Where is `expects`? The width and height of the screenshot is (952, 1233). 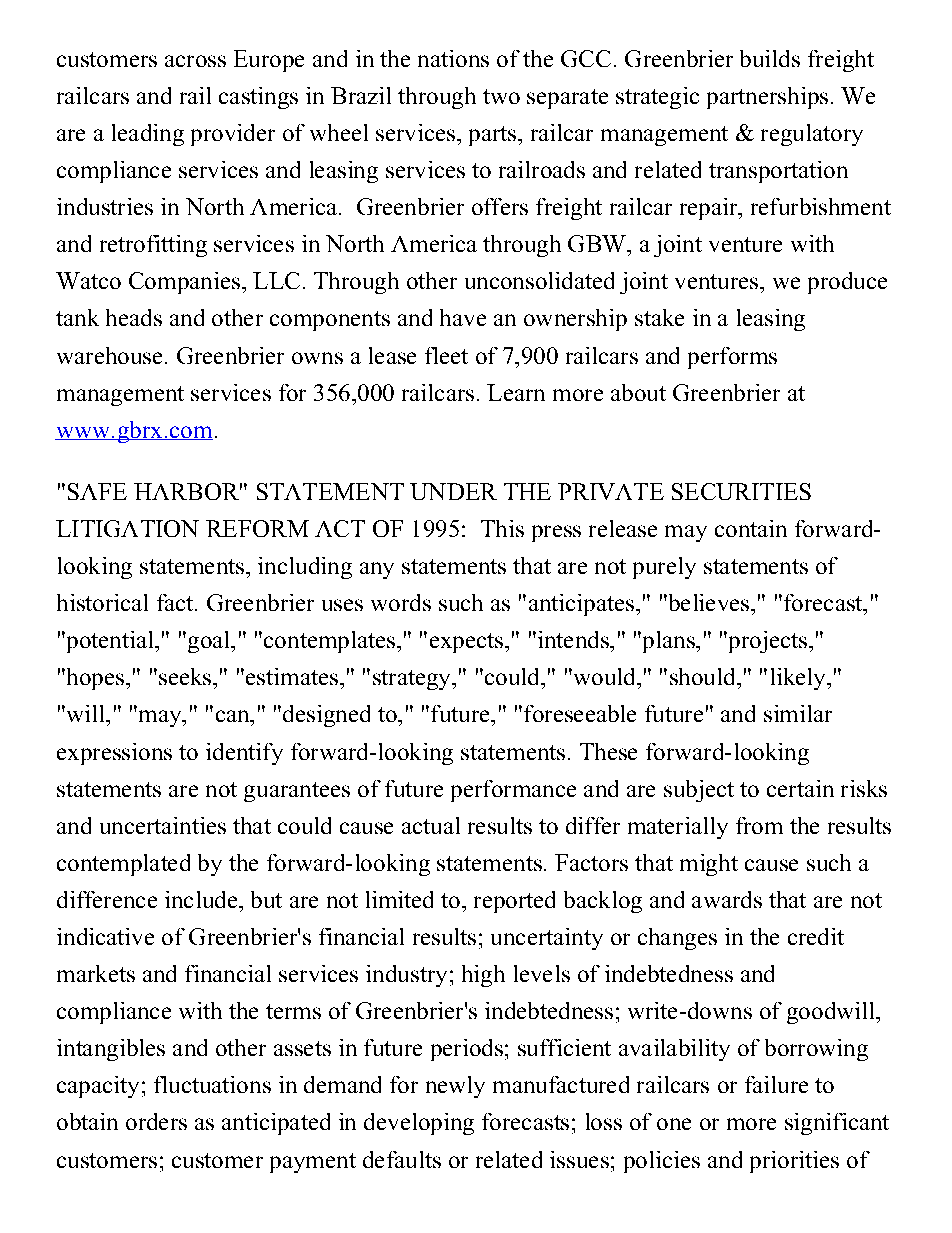
expects is located at coordinates (468, 643).
